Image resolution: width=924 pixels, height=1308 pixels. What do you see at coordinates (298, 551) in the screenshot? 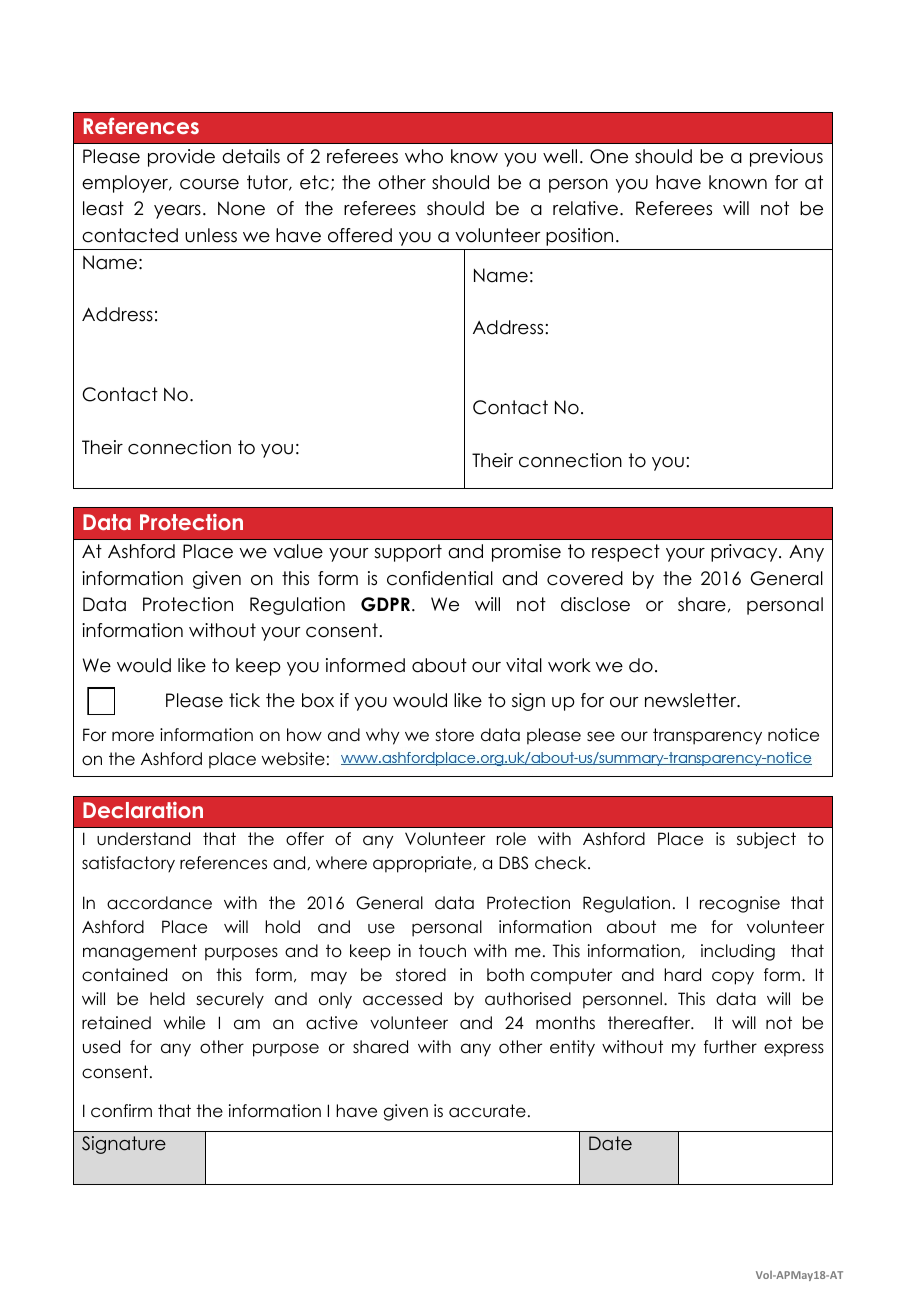
I see `value` at bounding box center [298, 551].
